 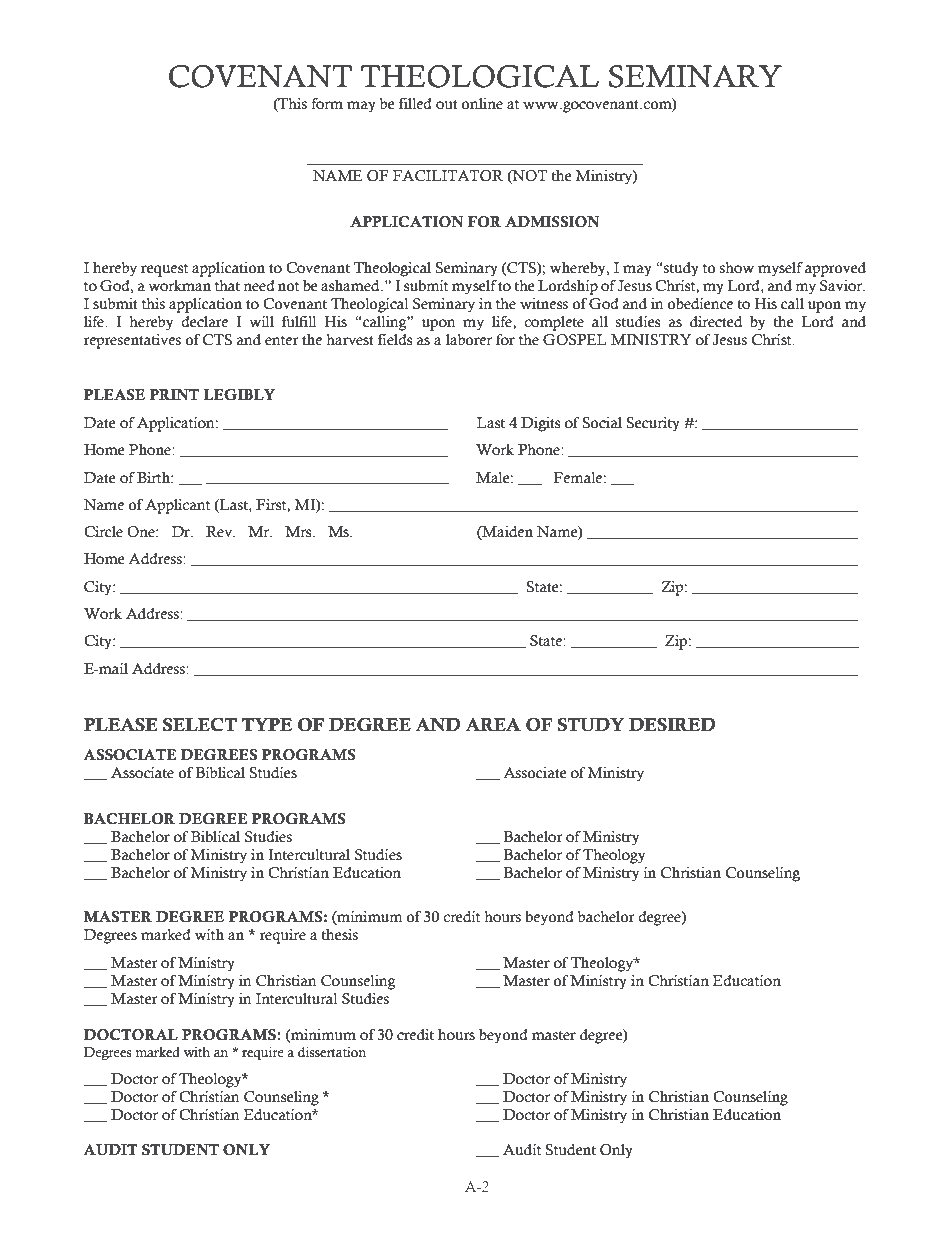 I want to click on online, so click(x=482, y=104).
